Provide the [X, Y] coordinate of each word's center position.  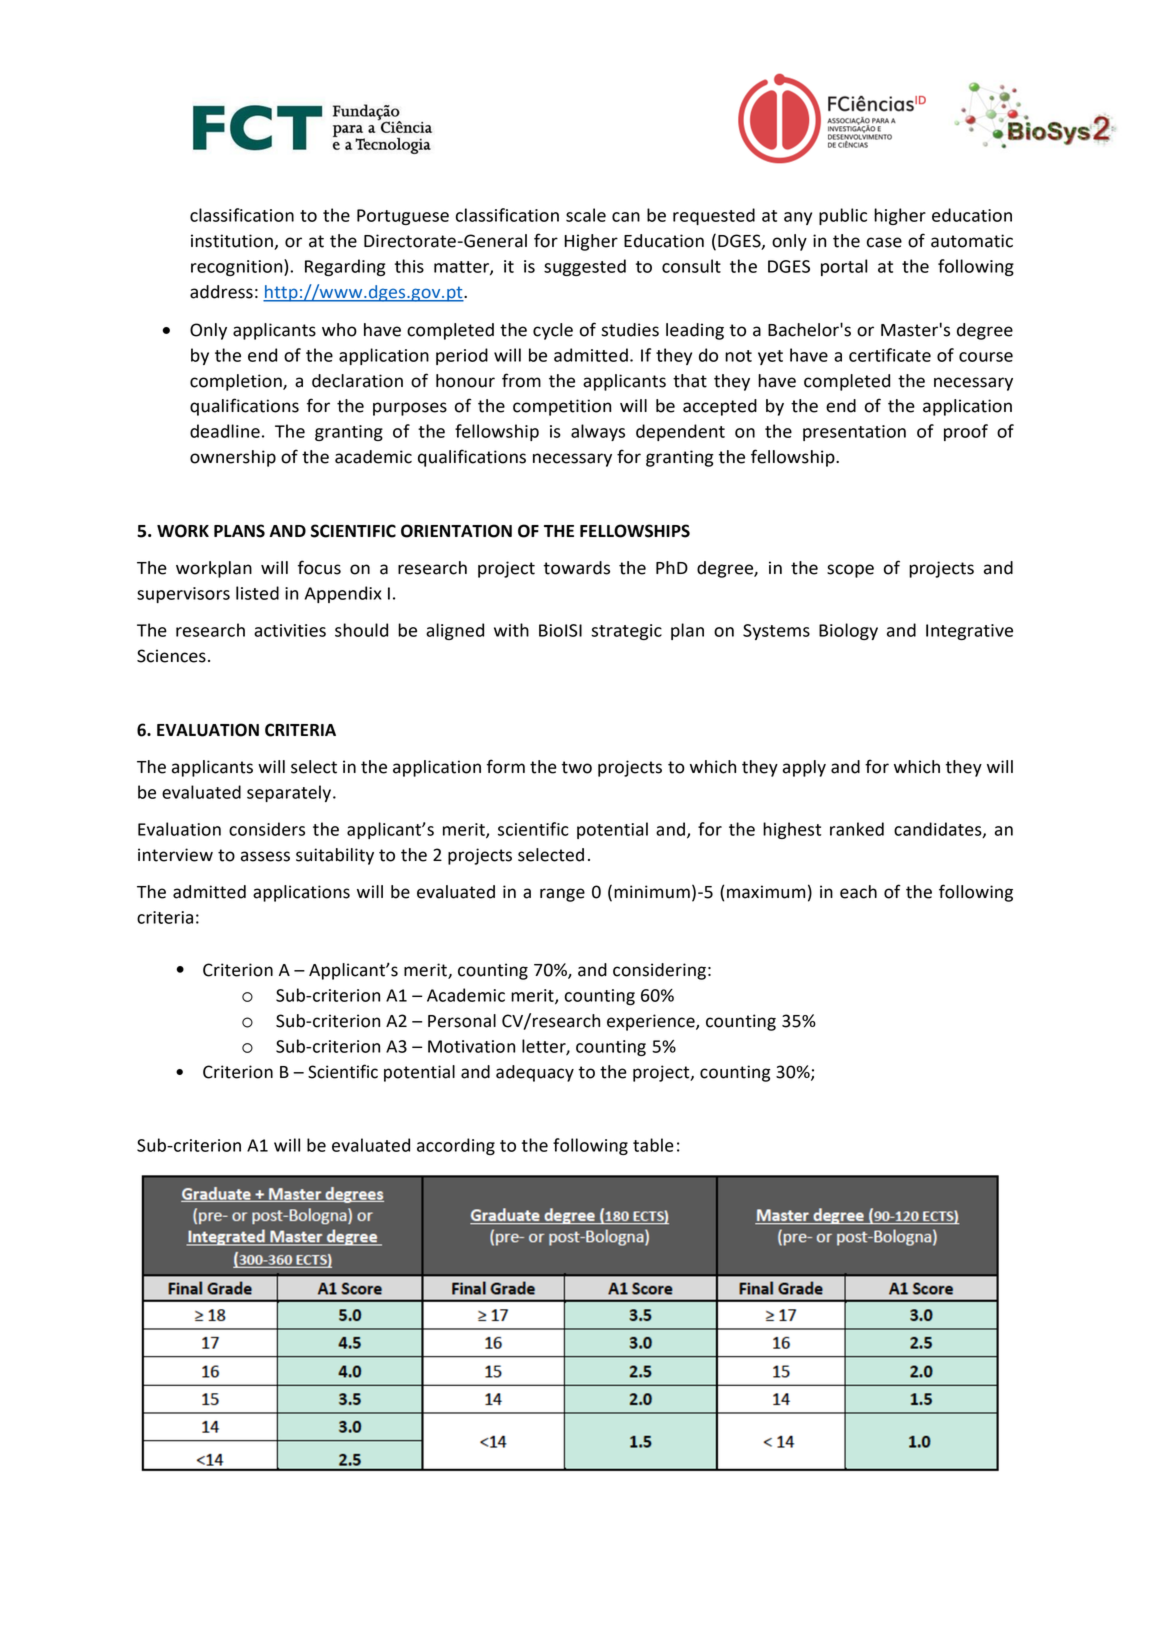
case [884, 242]
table [653, 1145]
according [456, 1146]
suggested [585, 267]
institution [233, 242]
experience [652, 1022]
